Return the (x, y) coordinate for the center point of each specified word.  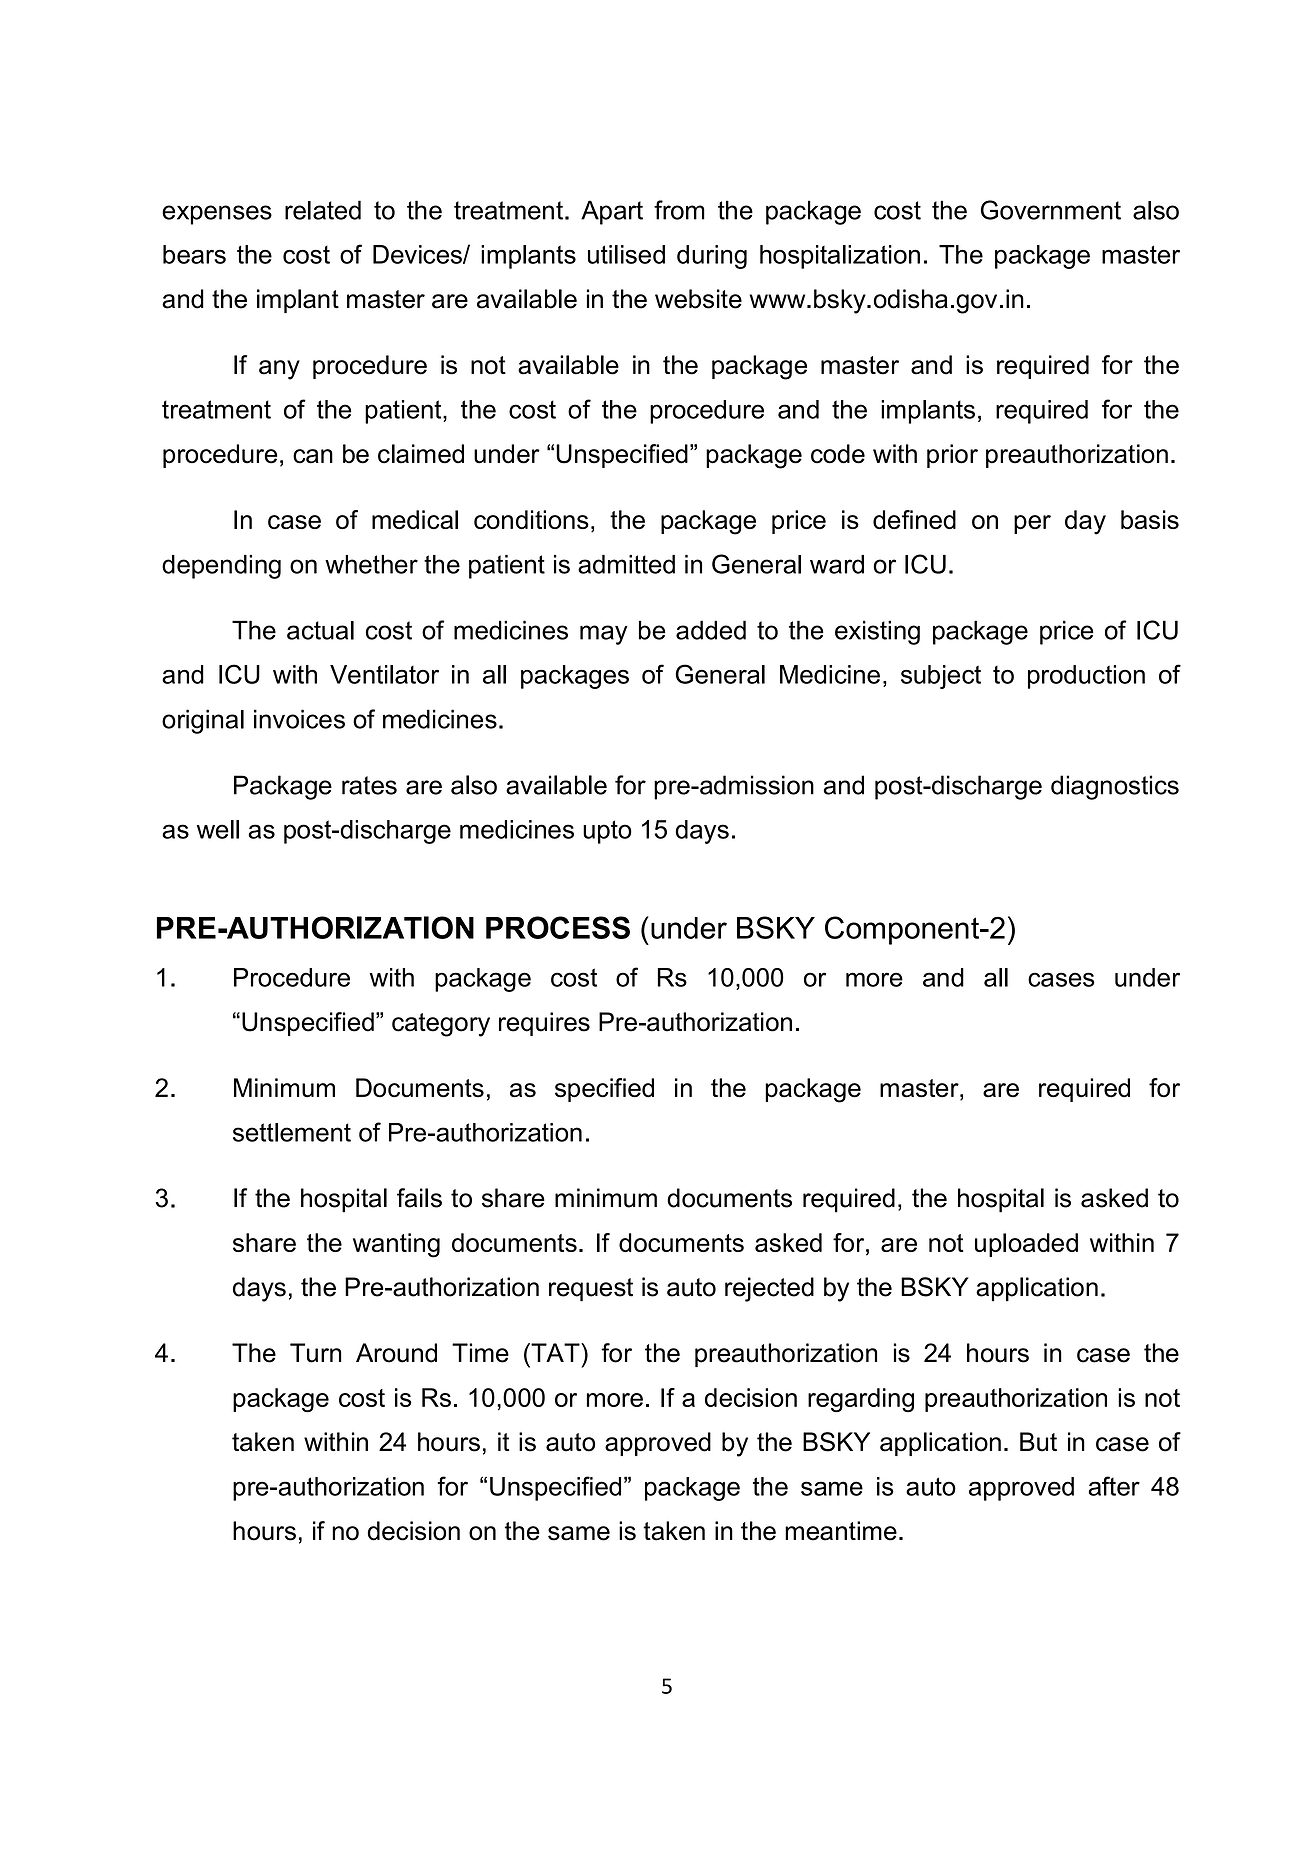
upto (607, 832)
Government (1051, 210)
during (712, 257)
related (323, 210)
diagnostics (1115, 787)
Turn (316, 1353)
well (218, 829)
